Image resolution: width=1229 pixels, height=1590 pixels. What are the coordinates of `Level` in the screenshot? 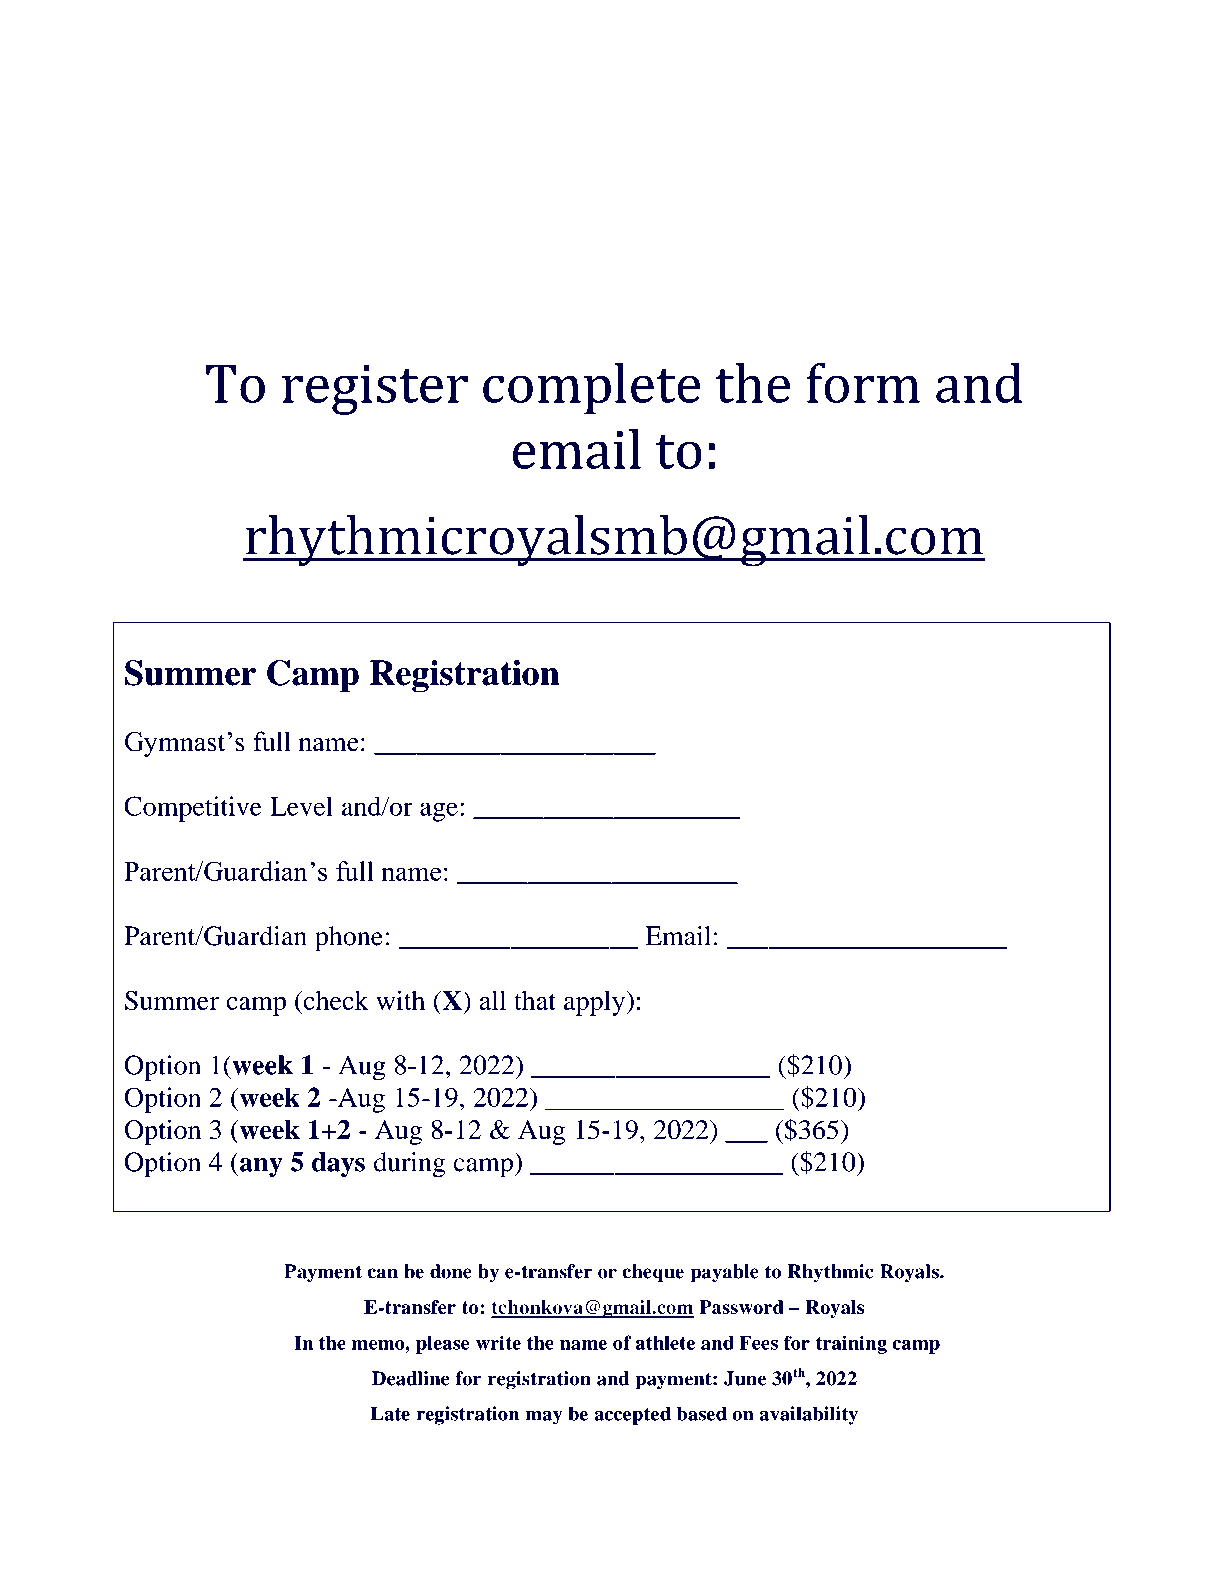 It's located at (301, 806).
